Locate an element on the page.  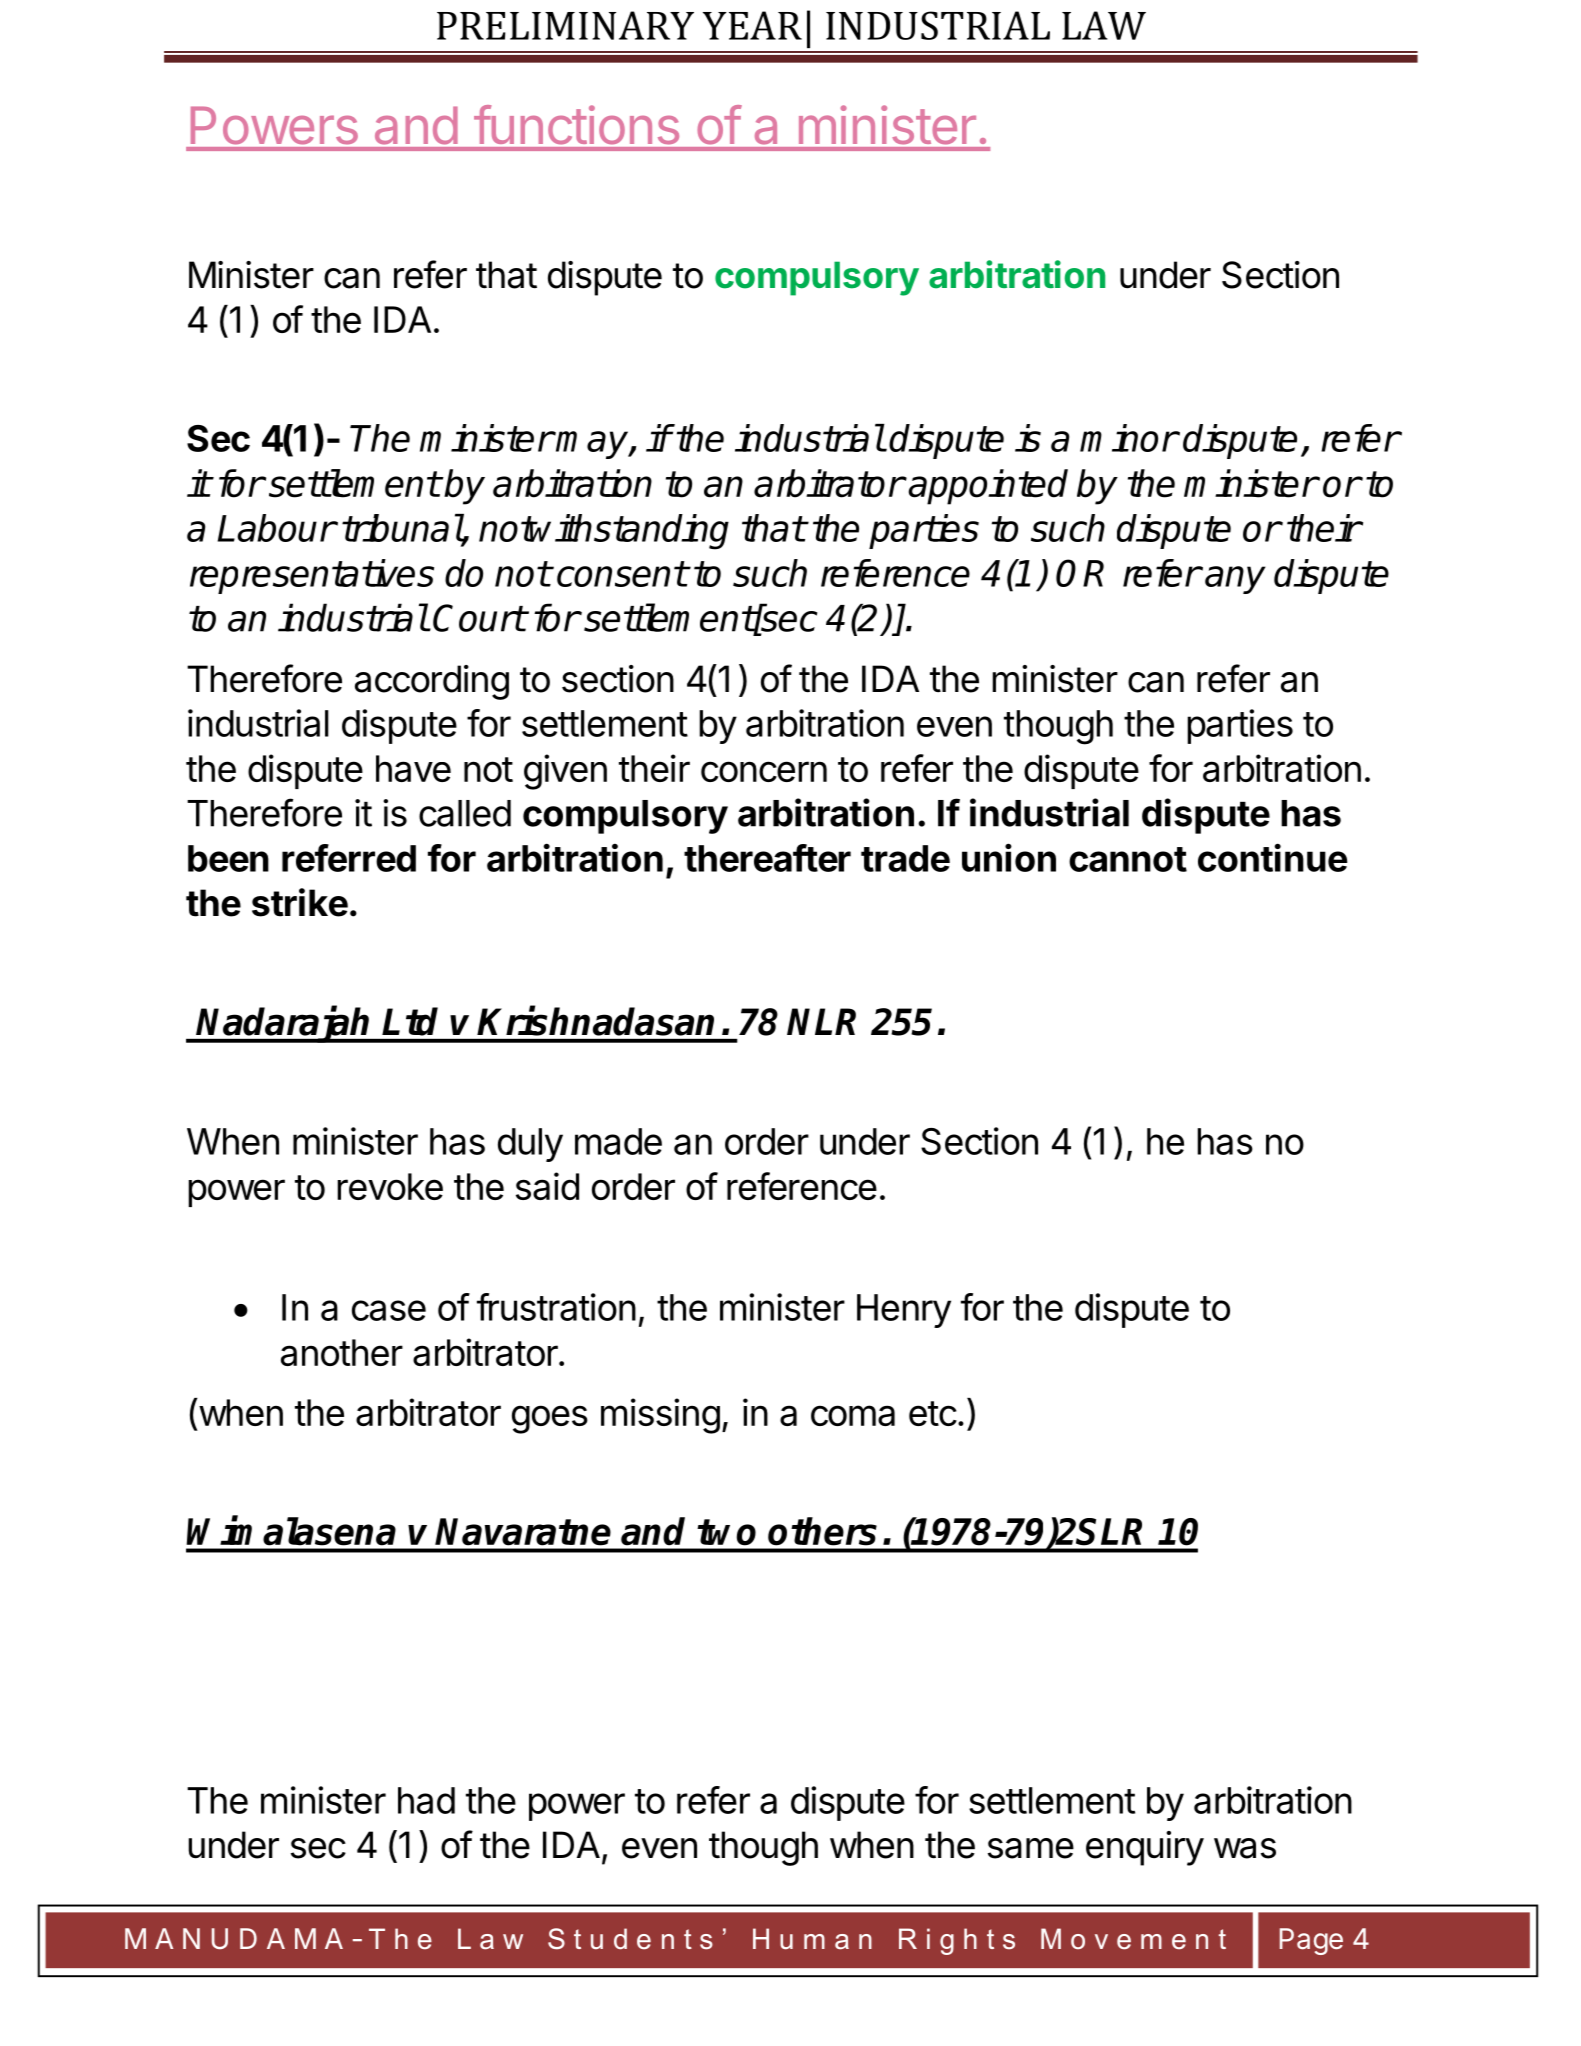
YEAR is located at coordinates (752, 25).
